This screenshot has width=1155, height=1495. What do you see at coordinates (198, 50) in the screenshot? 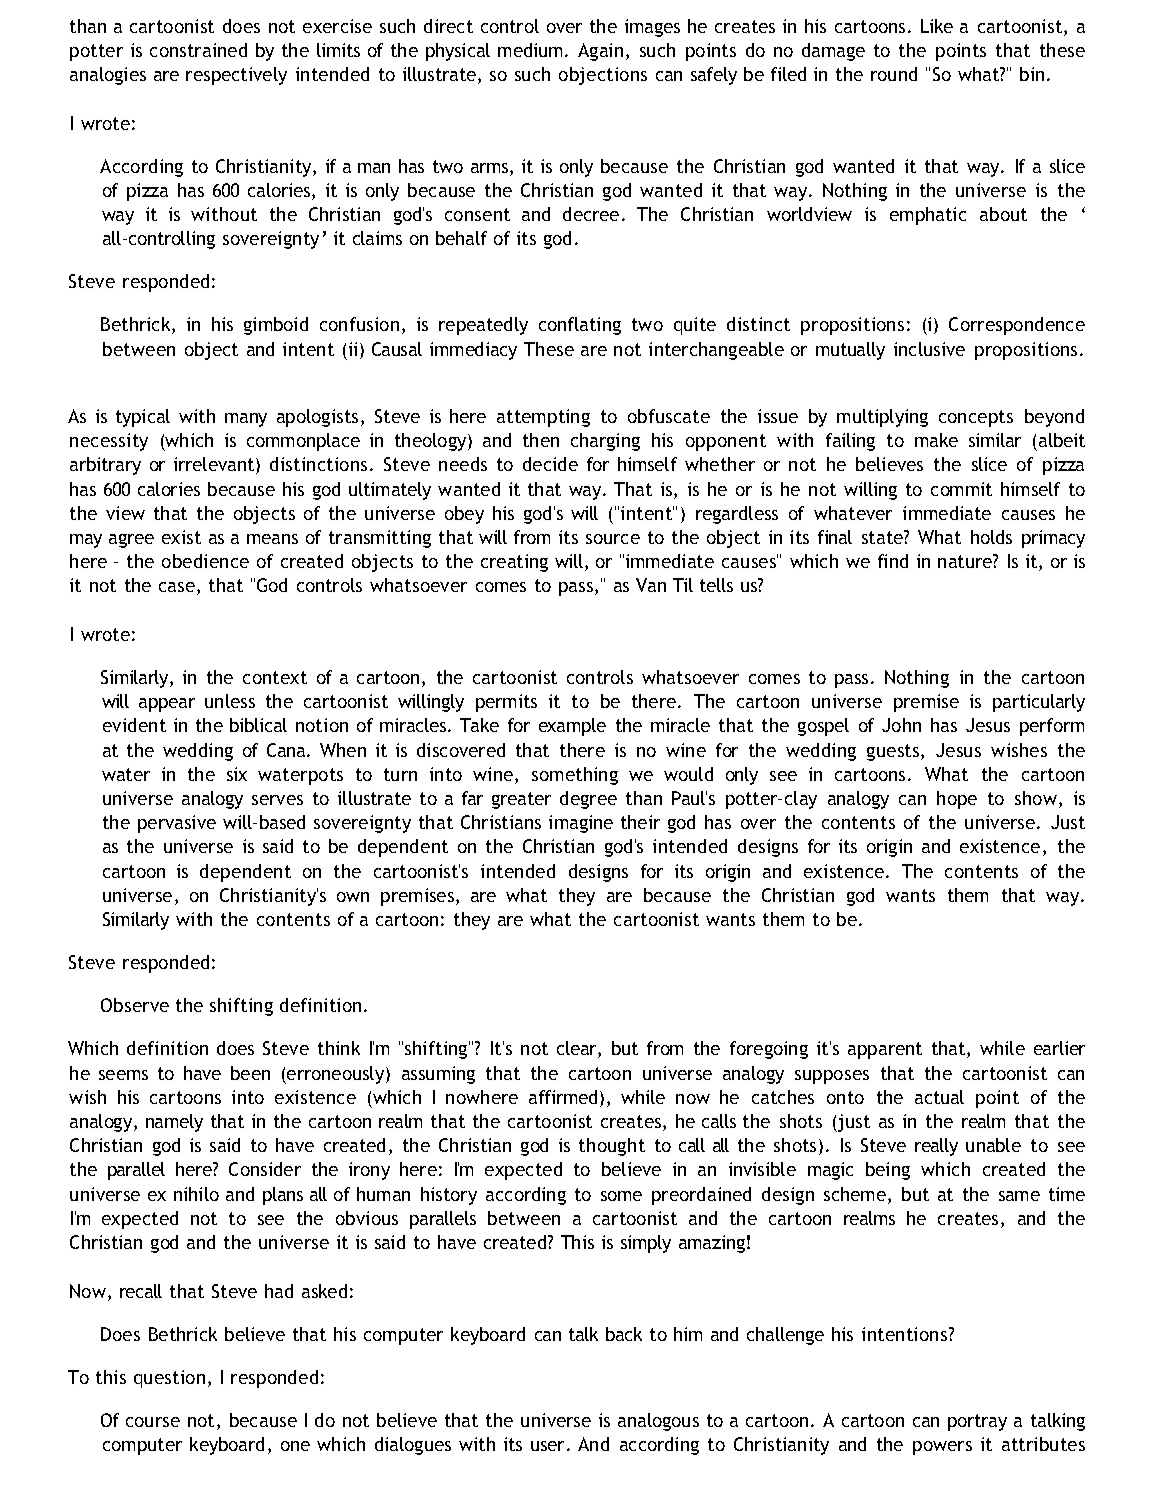
I see `constrained` at bounding box center [198, 50].
